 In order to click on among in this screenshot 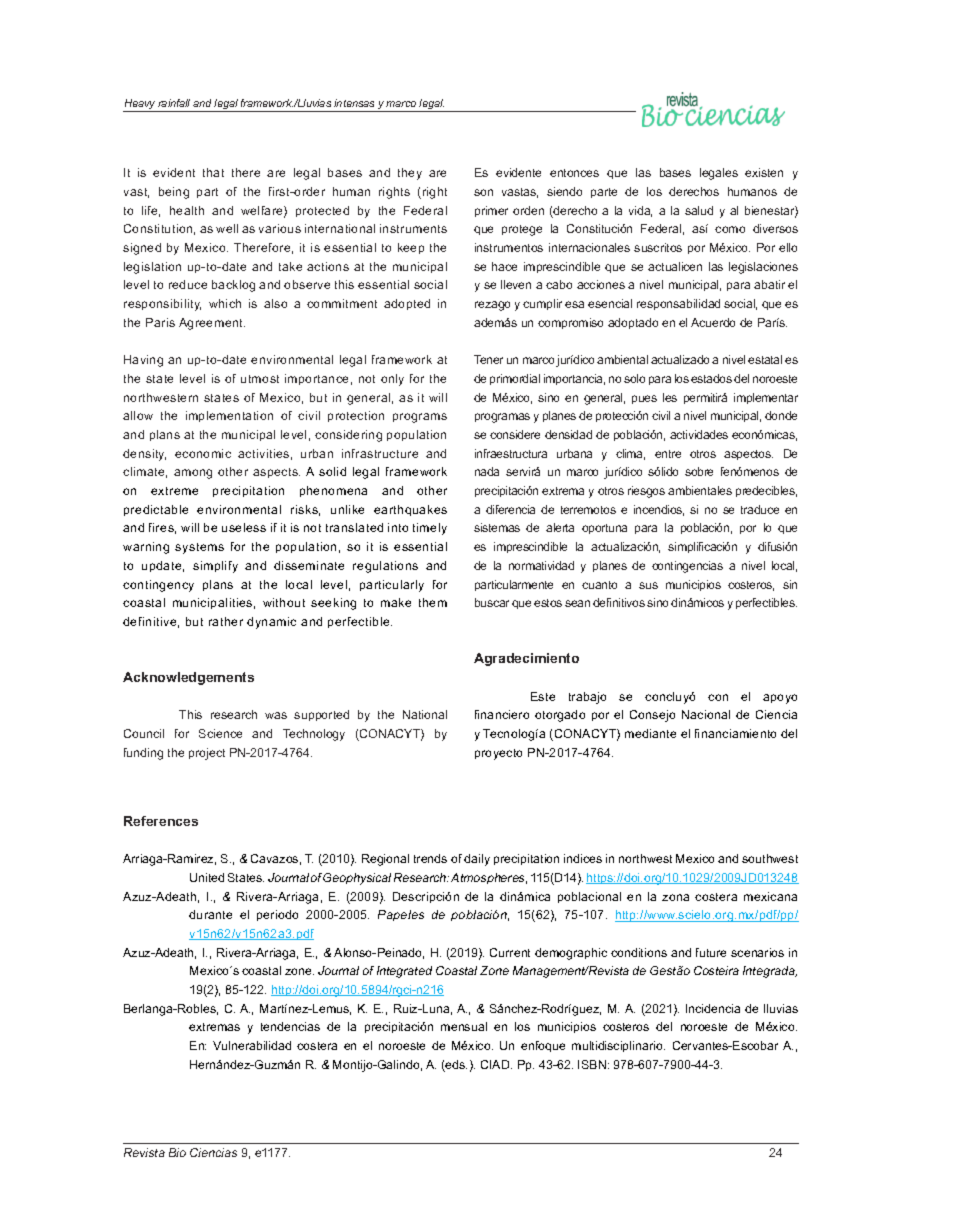, I will do `click(193, 474)`.
